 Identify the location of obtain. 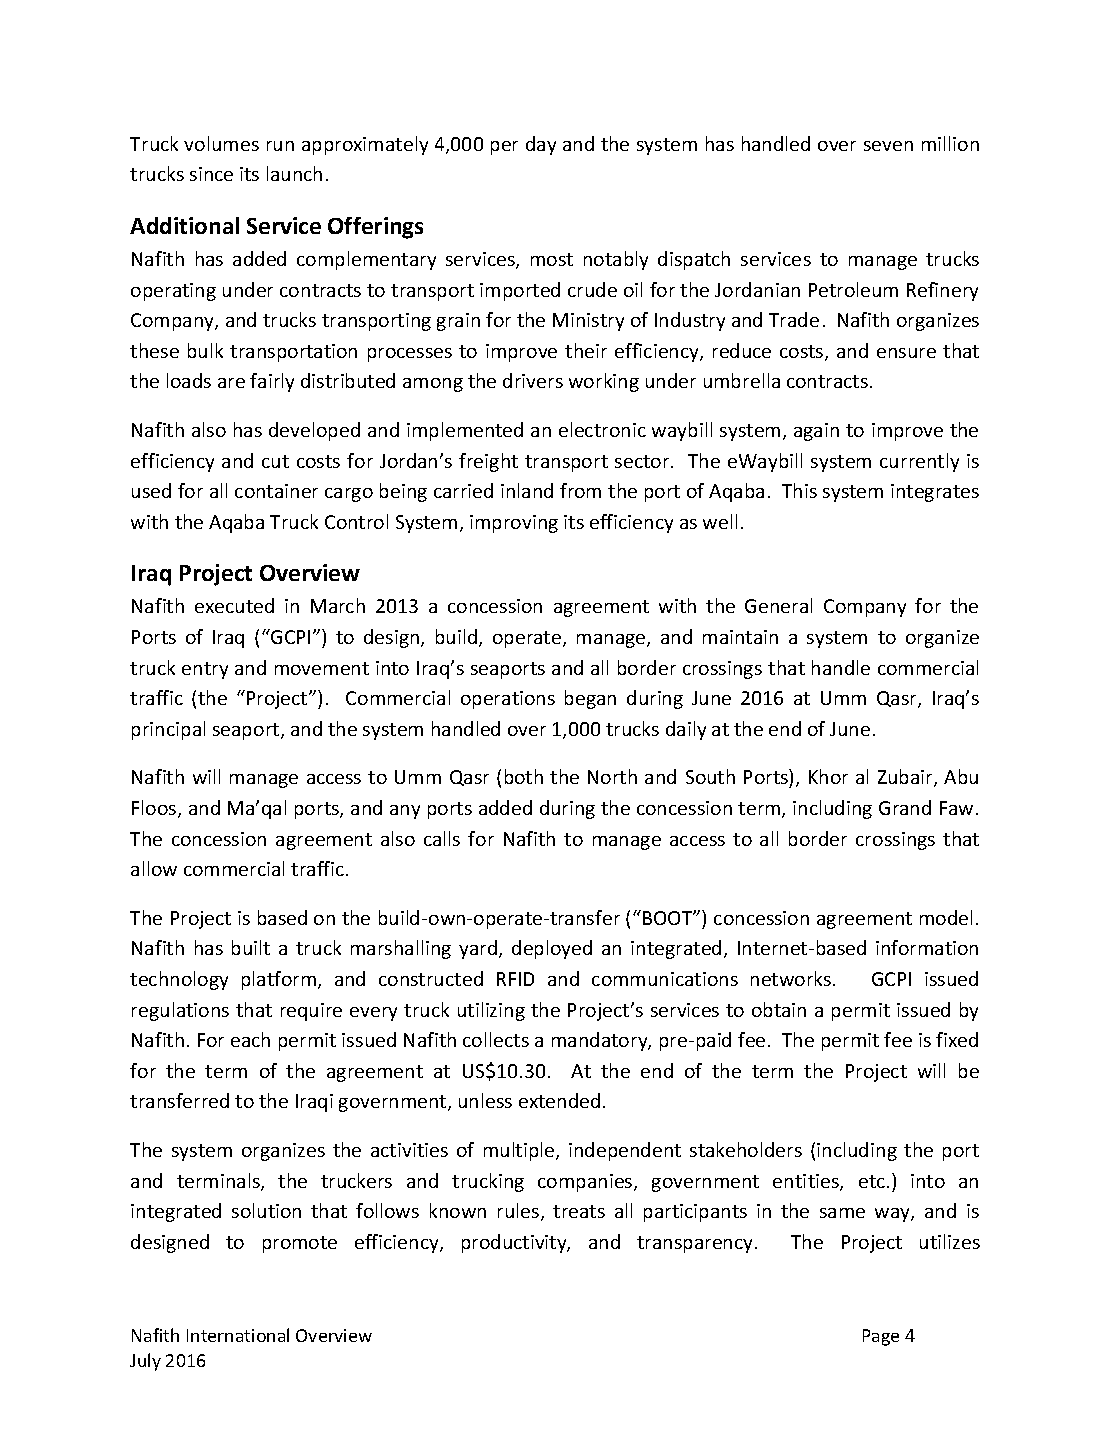
(779, 1009).
